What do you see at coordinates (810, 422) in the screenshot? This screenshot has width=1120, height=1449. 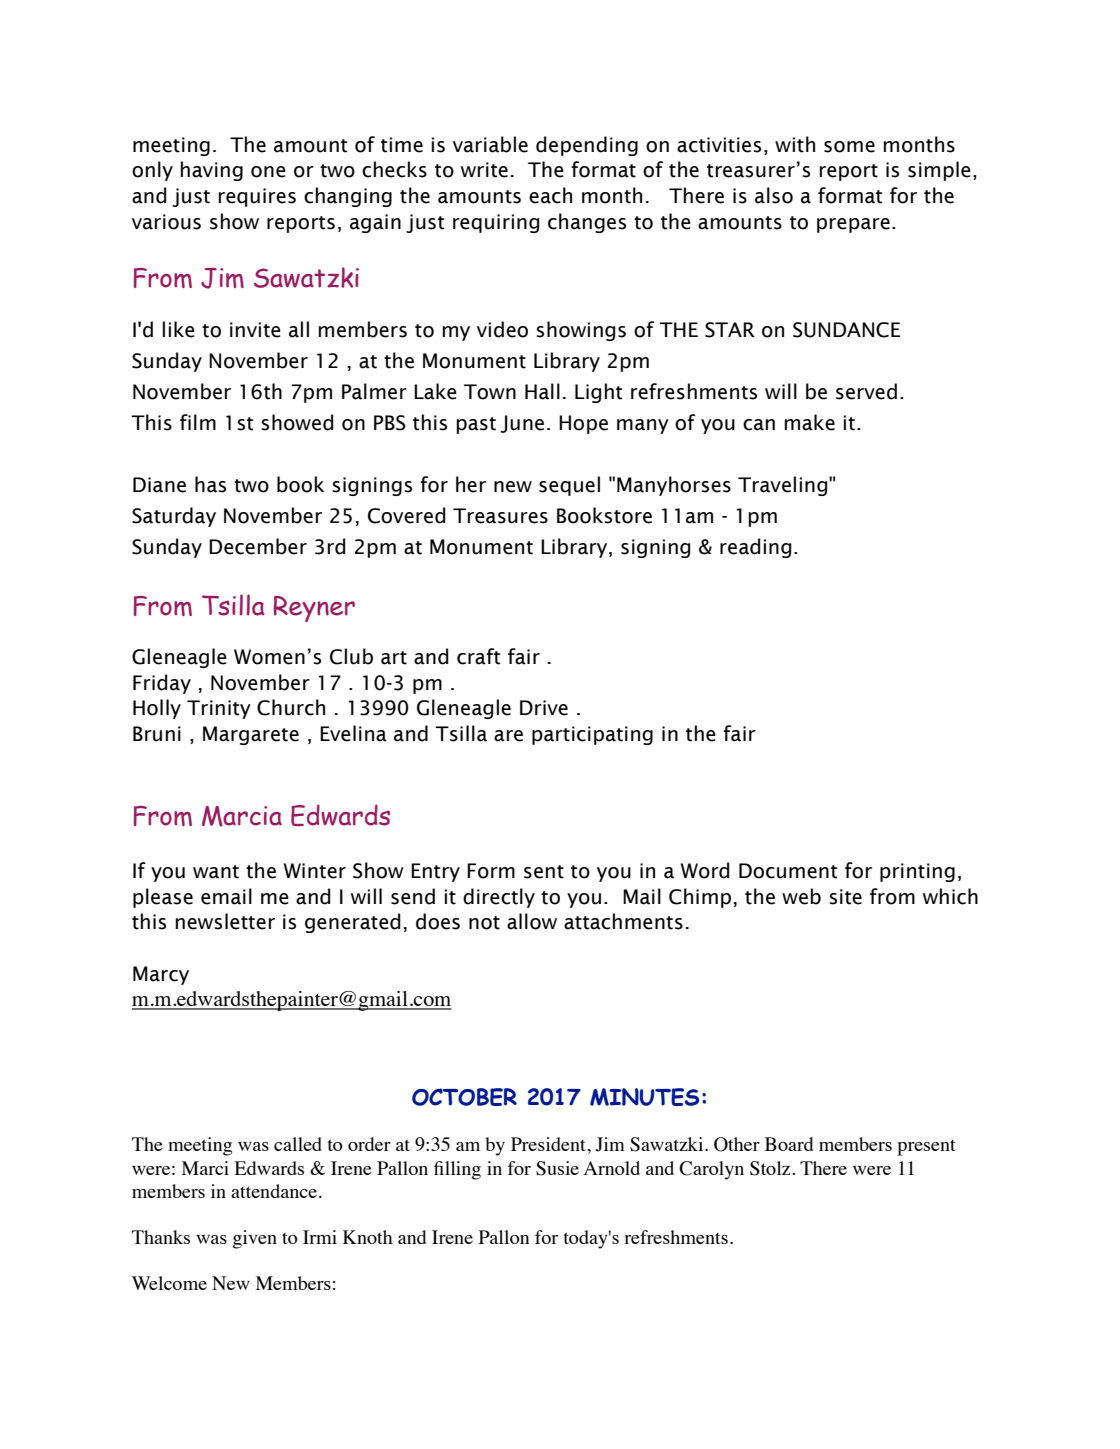 I see `make` at bounding box center [810, 422].
